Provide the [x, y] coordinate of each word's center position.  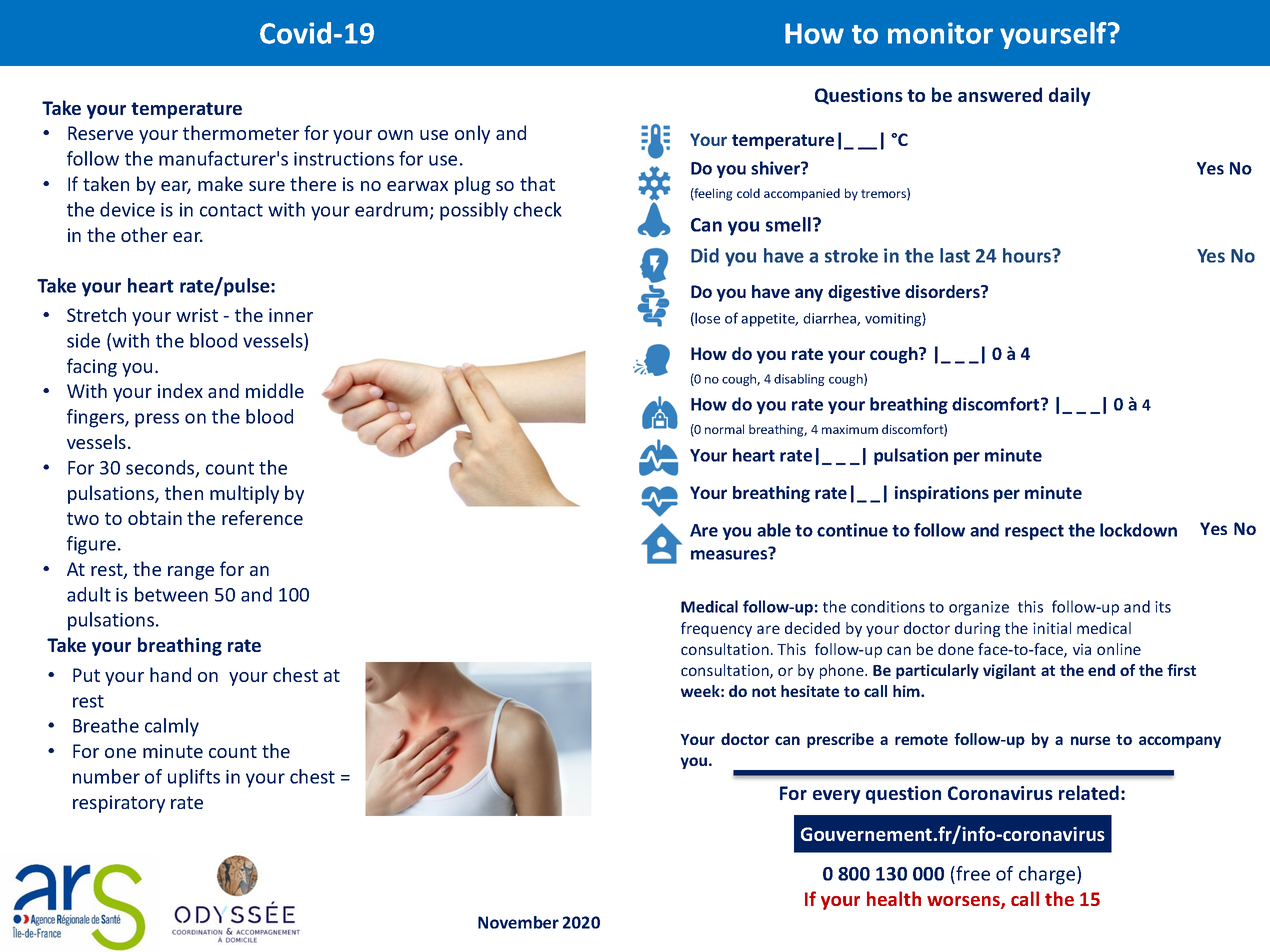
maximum [850, 429]
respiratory [119, 804]
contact [231, 210]
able [774, 530]
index [180, 390]
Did [705, 255]
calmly [172, 727]
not [764, 691]
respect [1034, 532]
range [191, 573]
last [955, 255]
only [472, 134]
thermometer [241, 132]
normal [724, 429]
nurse [1090, 740]
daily [1070, 96]
